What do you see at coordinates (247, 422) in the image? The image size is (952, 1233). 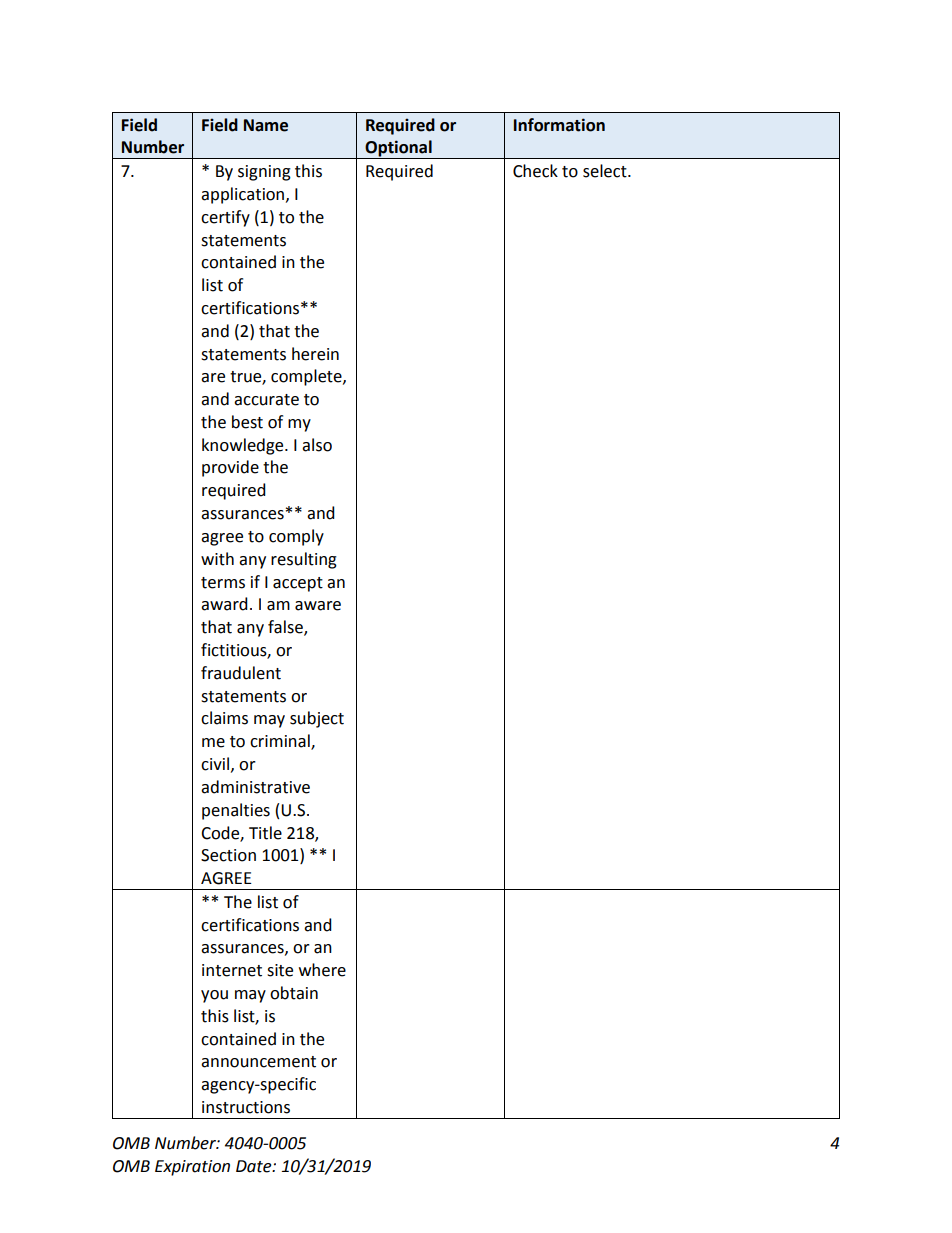 I see `best` at bounding box center [247, 422].
